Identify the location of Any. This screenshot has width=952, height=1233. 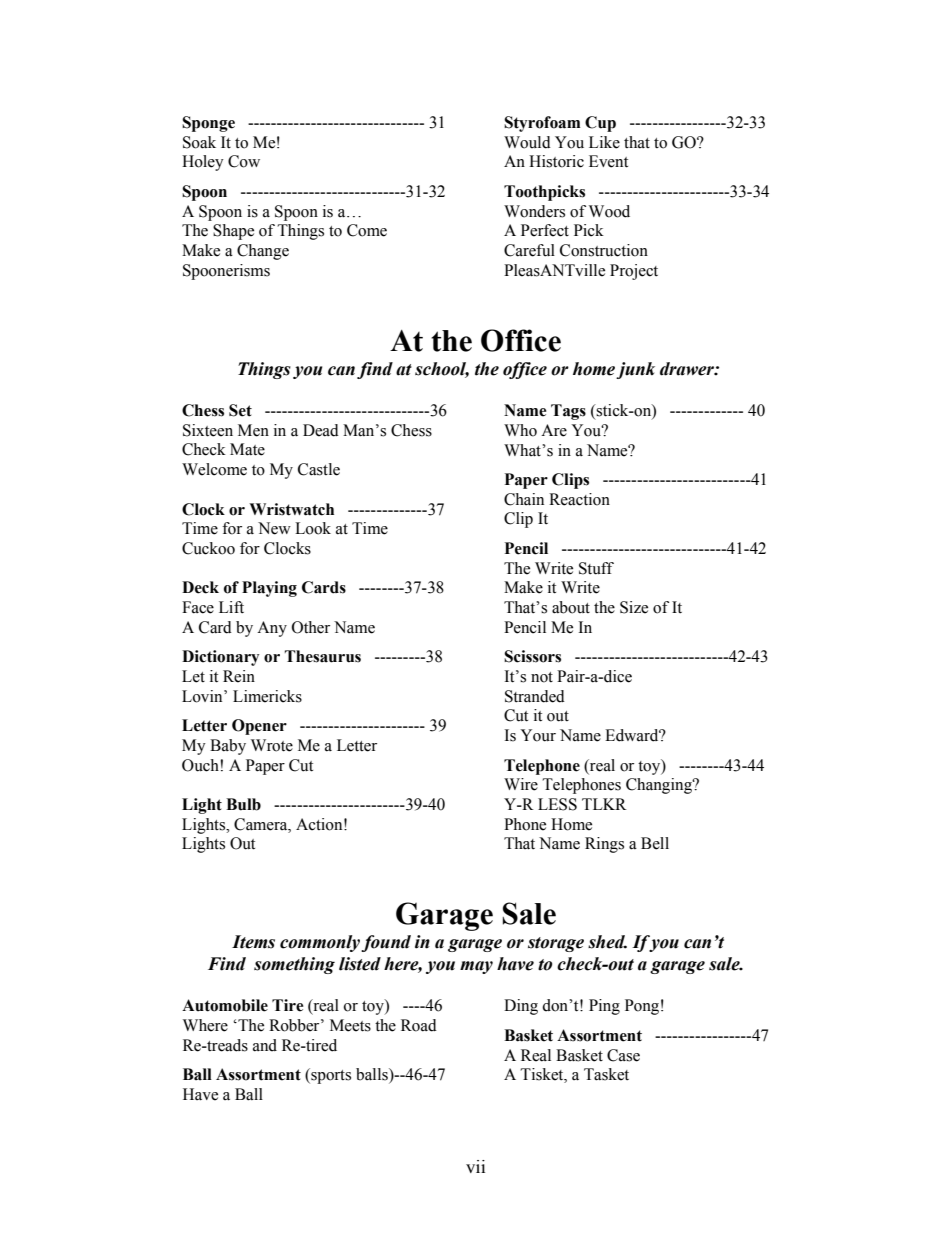
(272, 629).
